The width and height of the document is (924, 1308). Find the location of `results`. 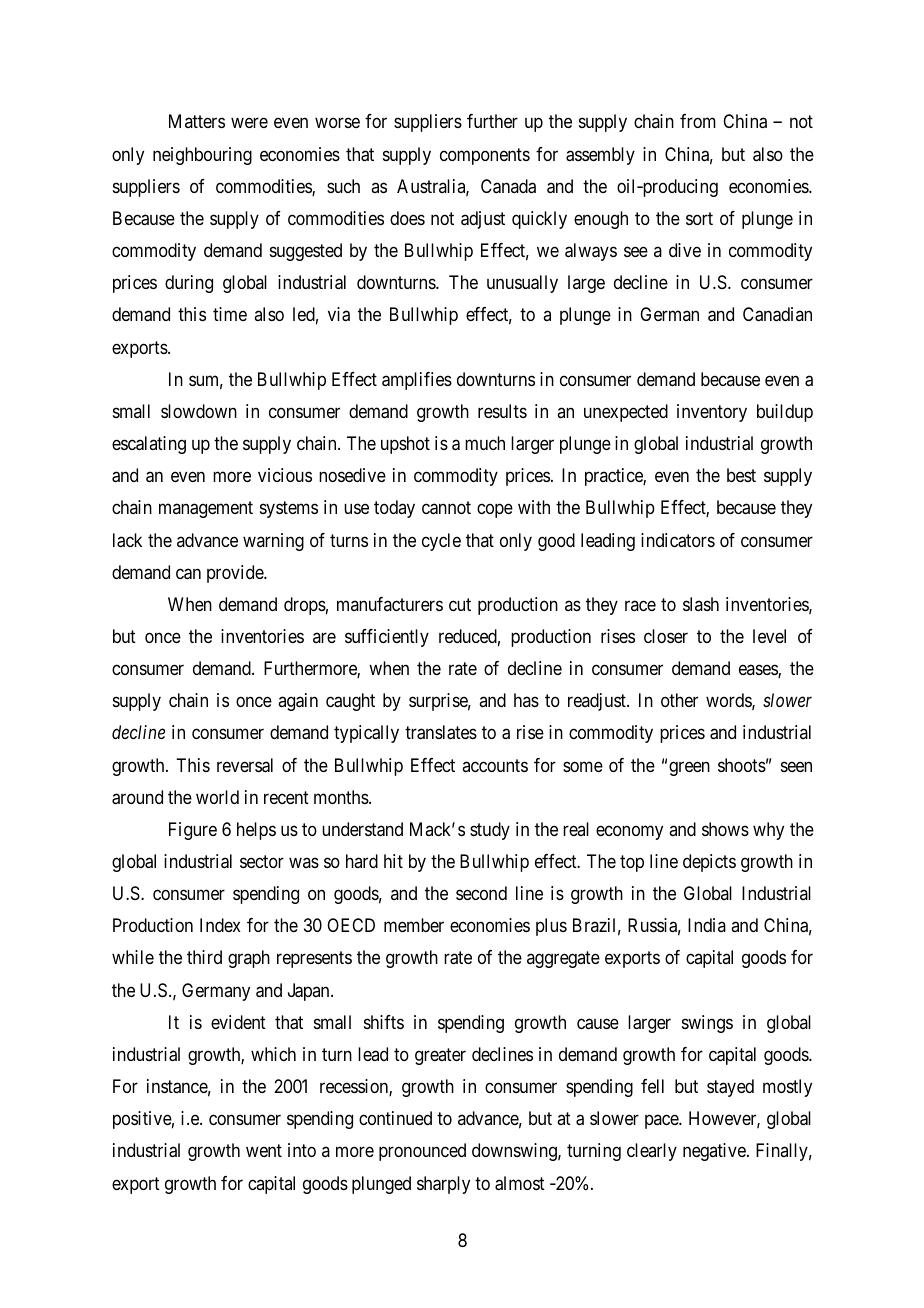

results is located at coordinates (502, 411).
